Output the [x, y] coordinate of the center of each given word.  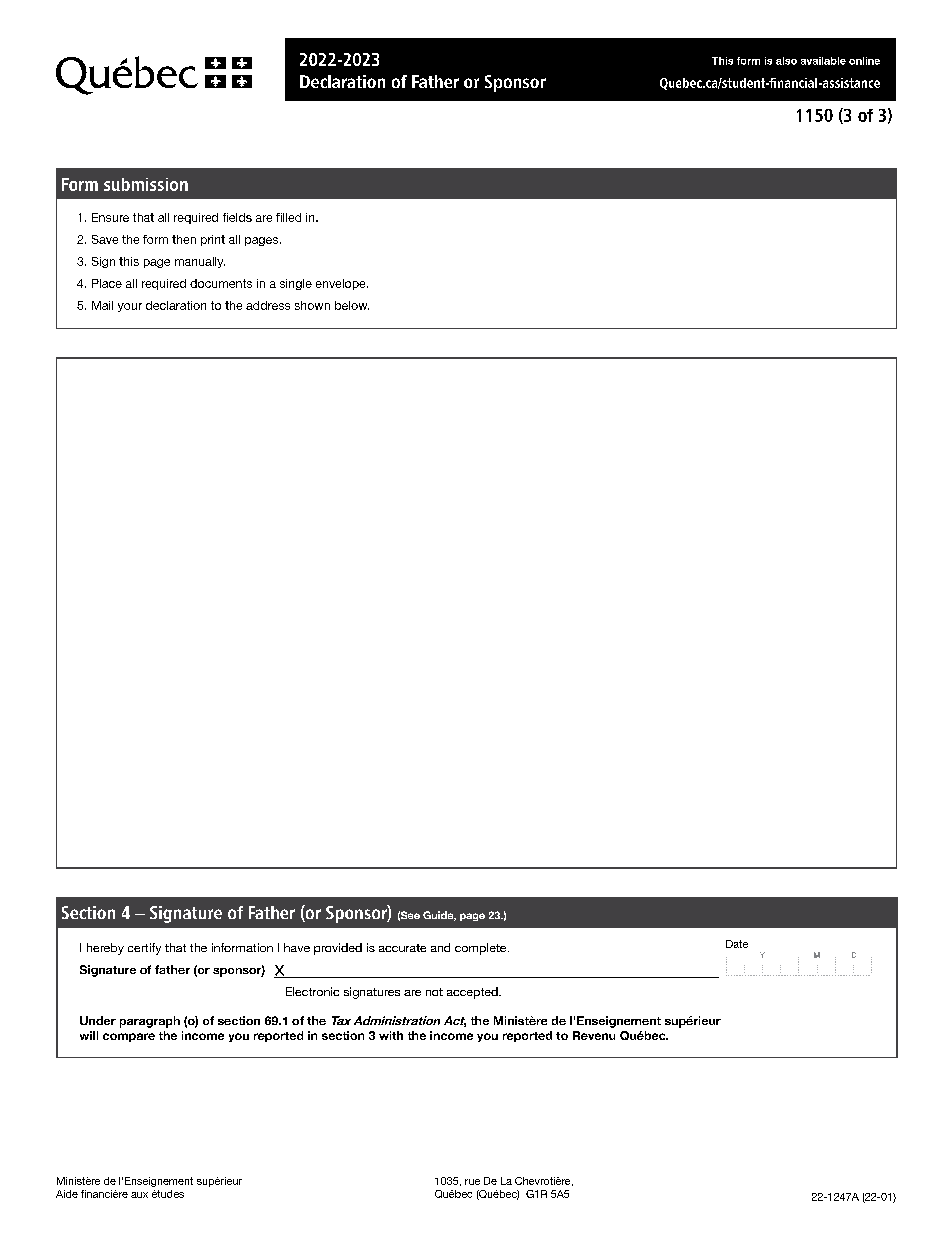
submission [146, 184]
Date [737, 944]
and [440, 947]
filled [288, 217]
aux [139, 1195]
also [786, 61]
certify [144, 949]
